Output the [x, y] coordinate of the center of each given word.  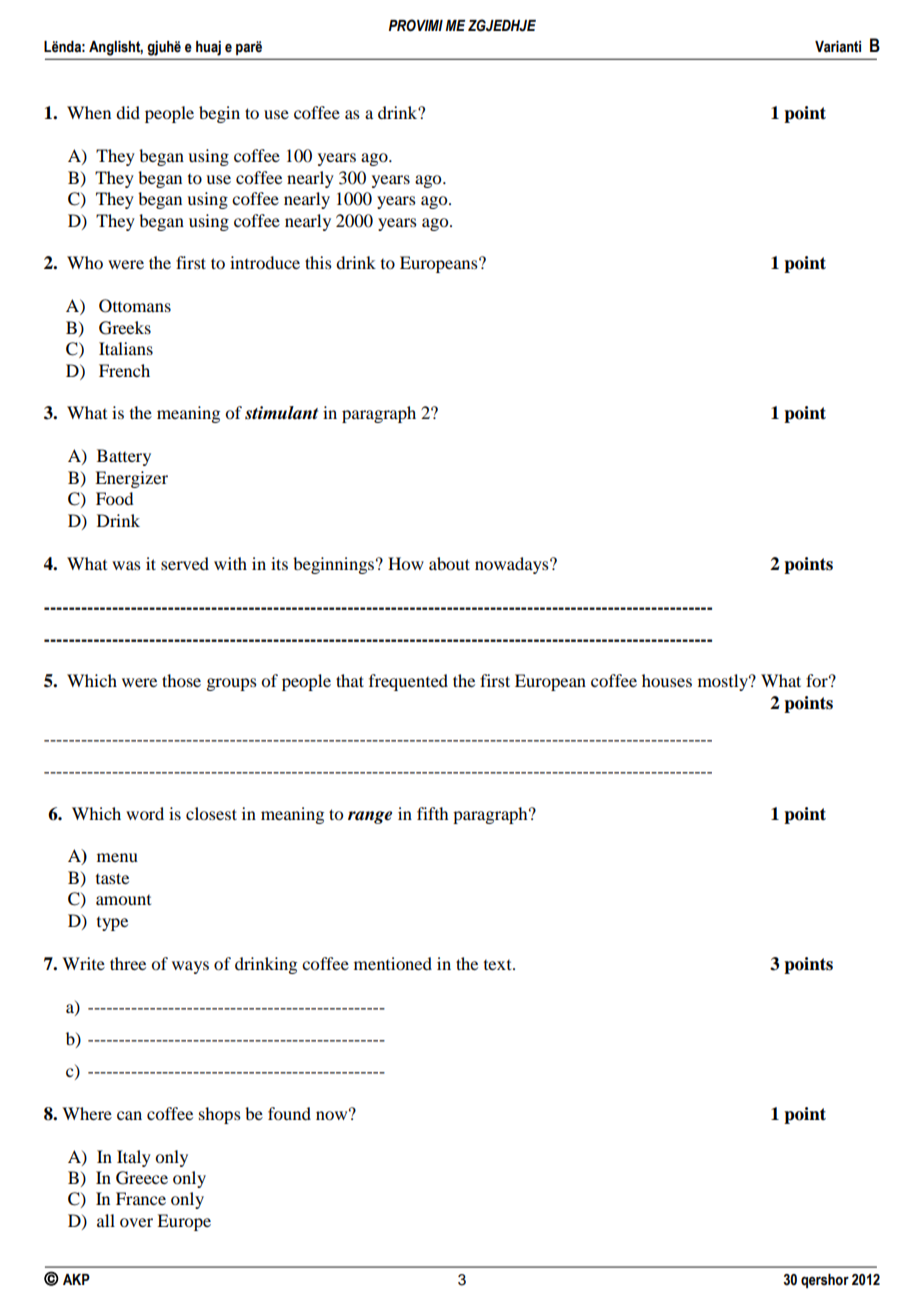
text [499, 965]
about [449, 563]
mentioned [393, 963]
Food [114, 498]
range [370, 817]
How [406, 563]
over [136, 1222]
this [318, 262]
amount [123, 900]
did [128, 112]
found [289, 1113]
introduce [265, 262]
